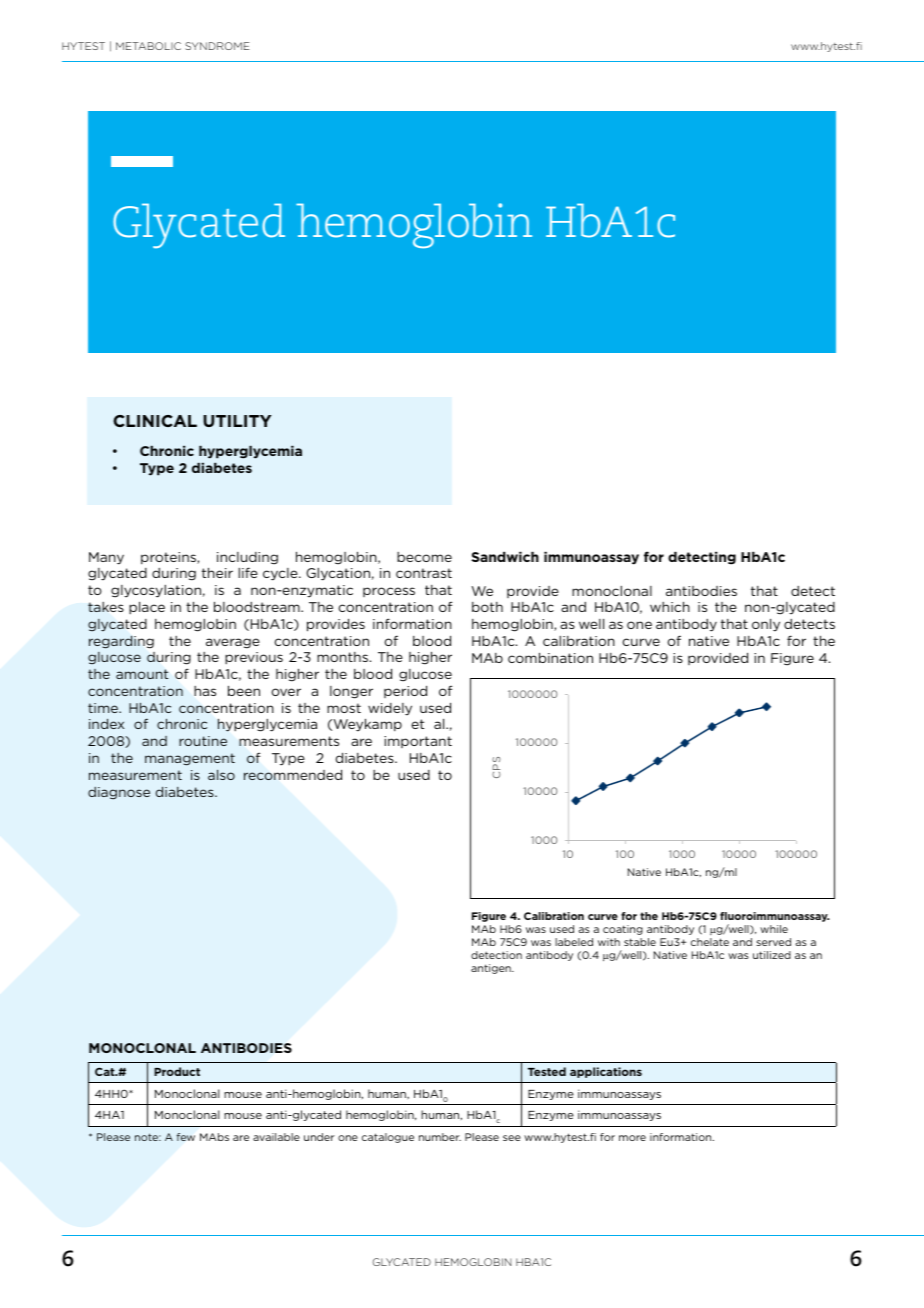 This page has height=1308, width=924. What do you see at coordinates (148, 46) in the page?
I see `METABOLIC` at bounding box center [148, 46].
